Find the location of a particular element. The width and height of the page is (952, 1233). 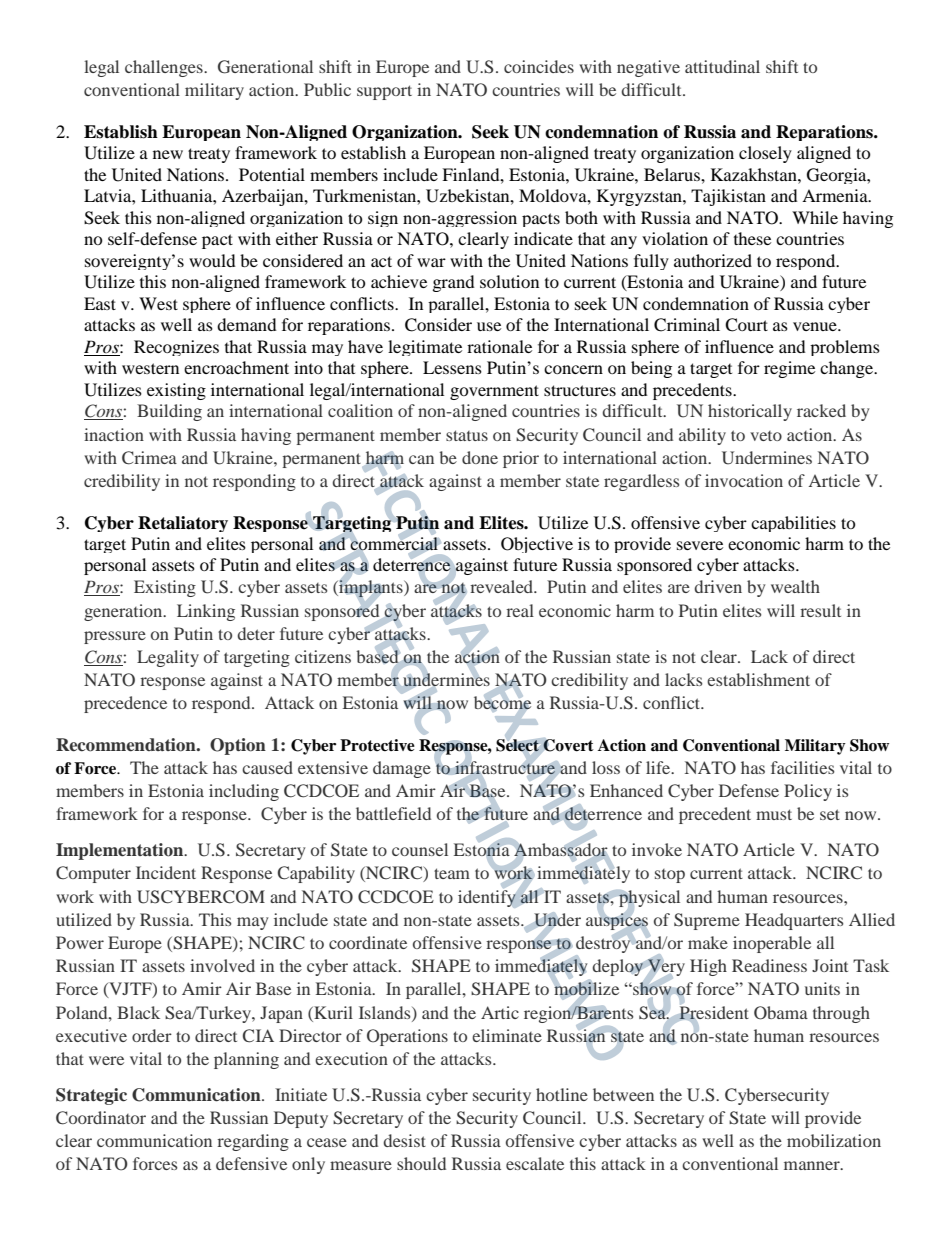

challenges is located at coordinates (165, 68).
